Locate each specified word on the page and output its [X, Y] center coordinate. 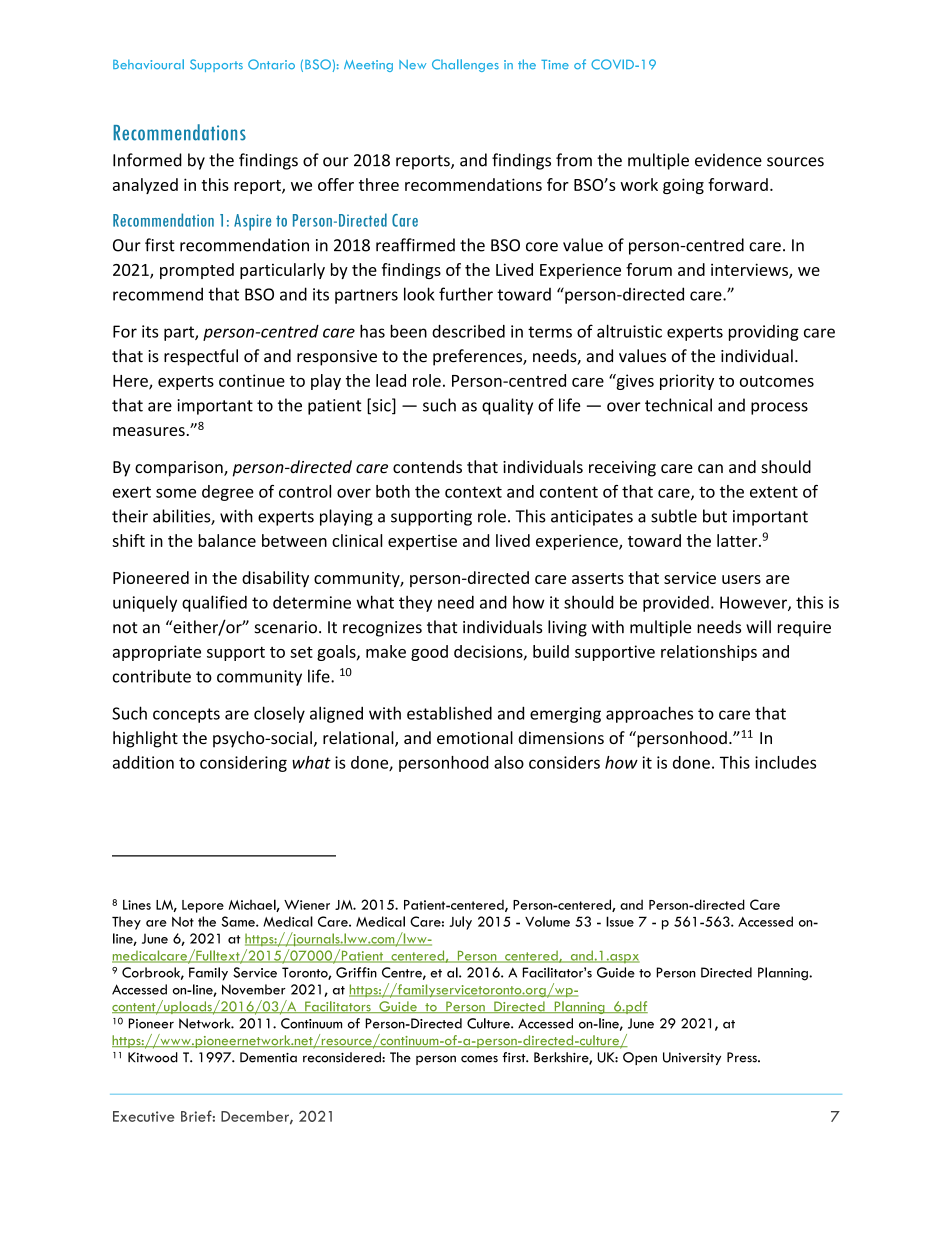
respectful [201, 357]
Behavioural [148, 64]
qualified [214, 603]
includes [785, 762]
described [468, 331]
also [509, 762]
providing [764, 333]
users [741, 579]
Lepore [203, 906]
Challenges [465, 65]
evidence [728, 160]
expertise [422, 542]
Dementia [268, 1057]
